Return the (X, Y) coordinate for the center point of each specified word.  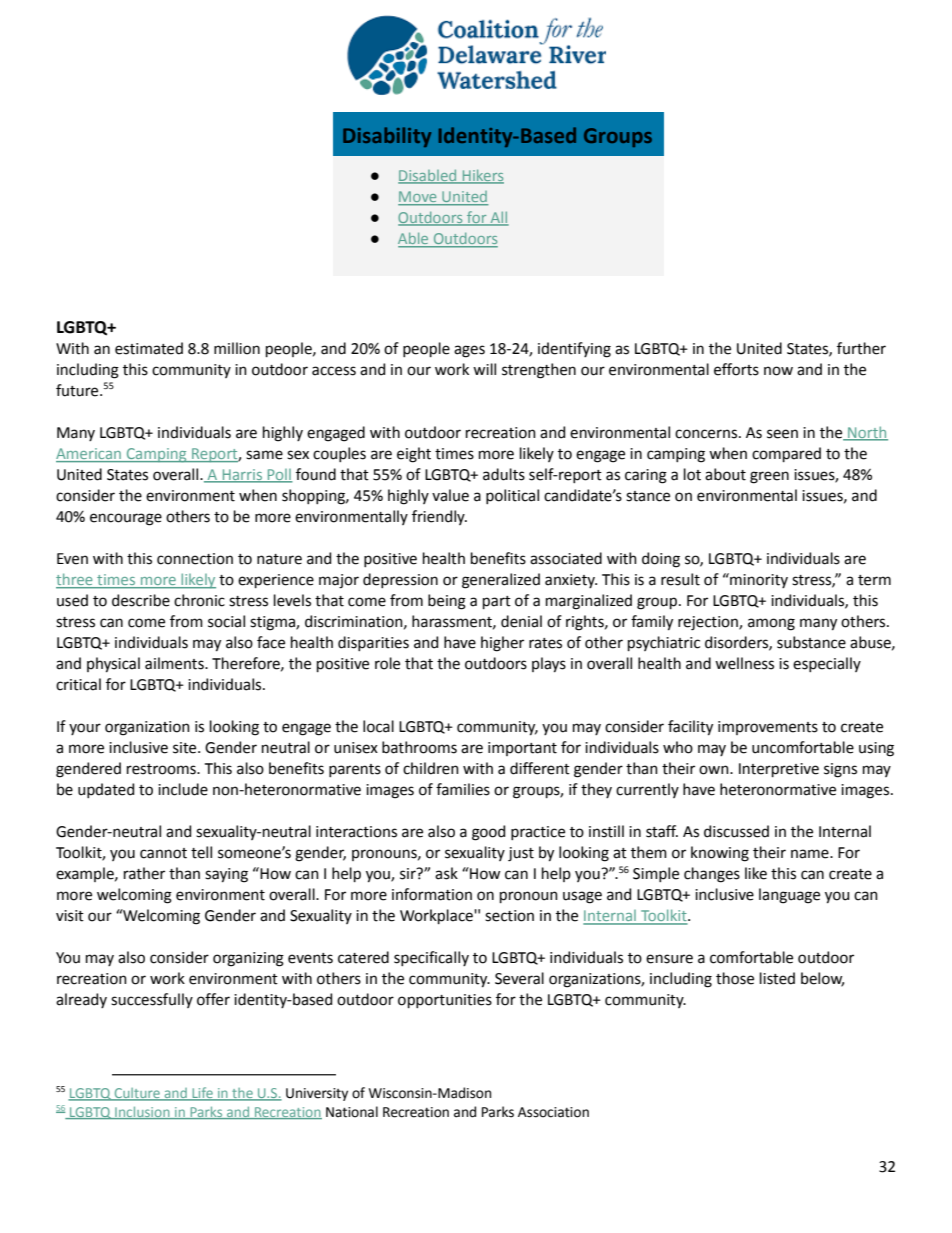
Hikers (482, 176)
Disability (387, 137)
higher (502, 644)
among (771, 624)
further (861, 348)
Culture (137, 1094)
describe (141, 600)
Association (553, 1112)
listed (777, 978)
